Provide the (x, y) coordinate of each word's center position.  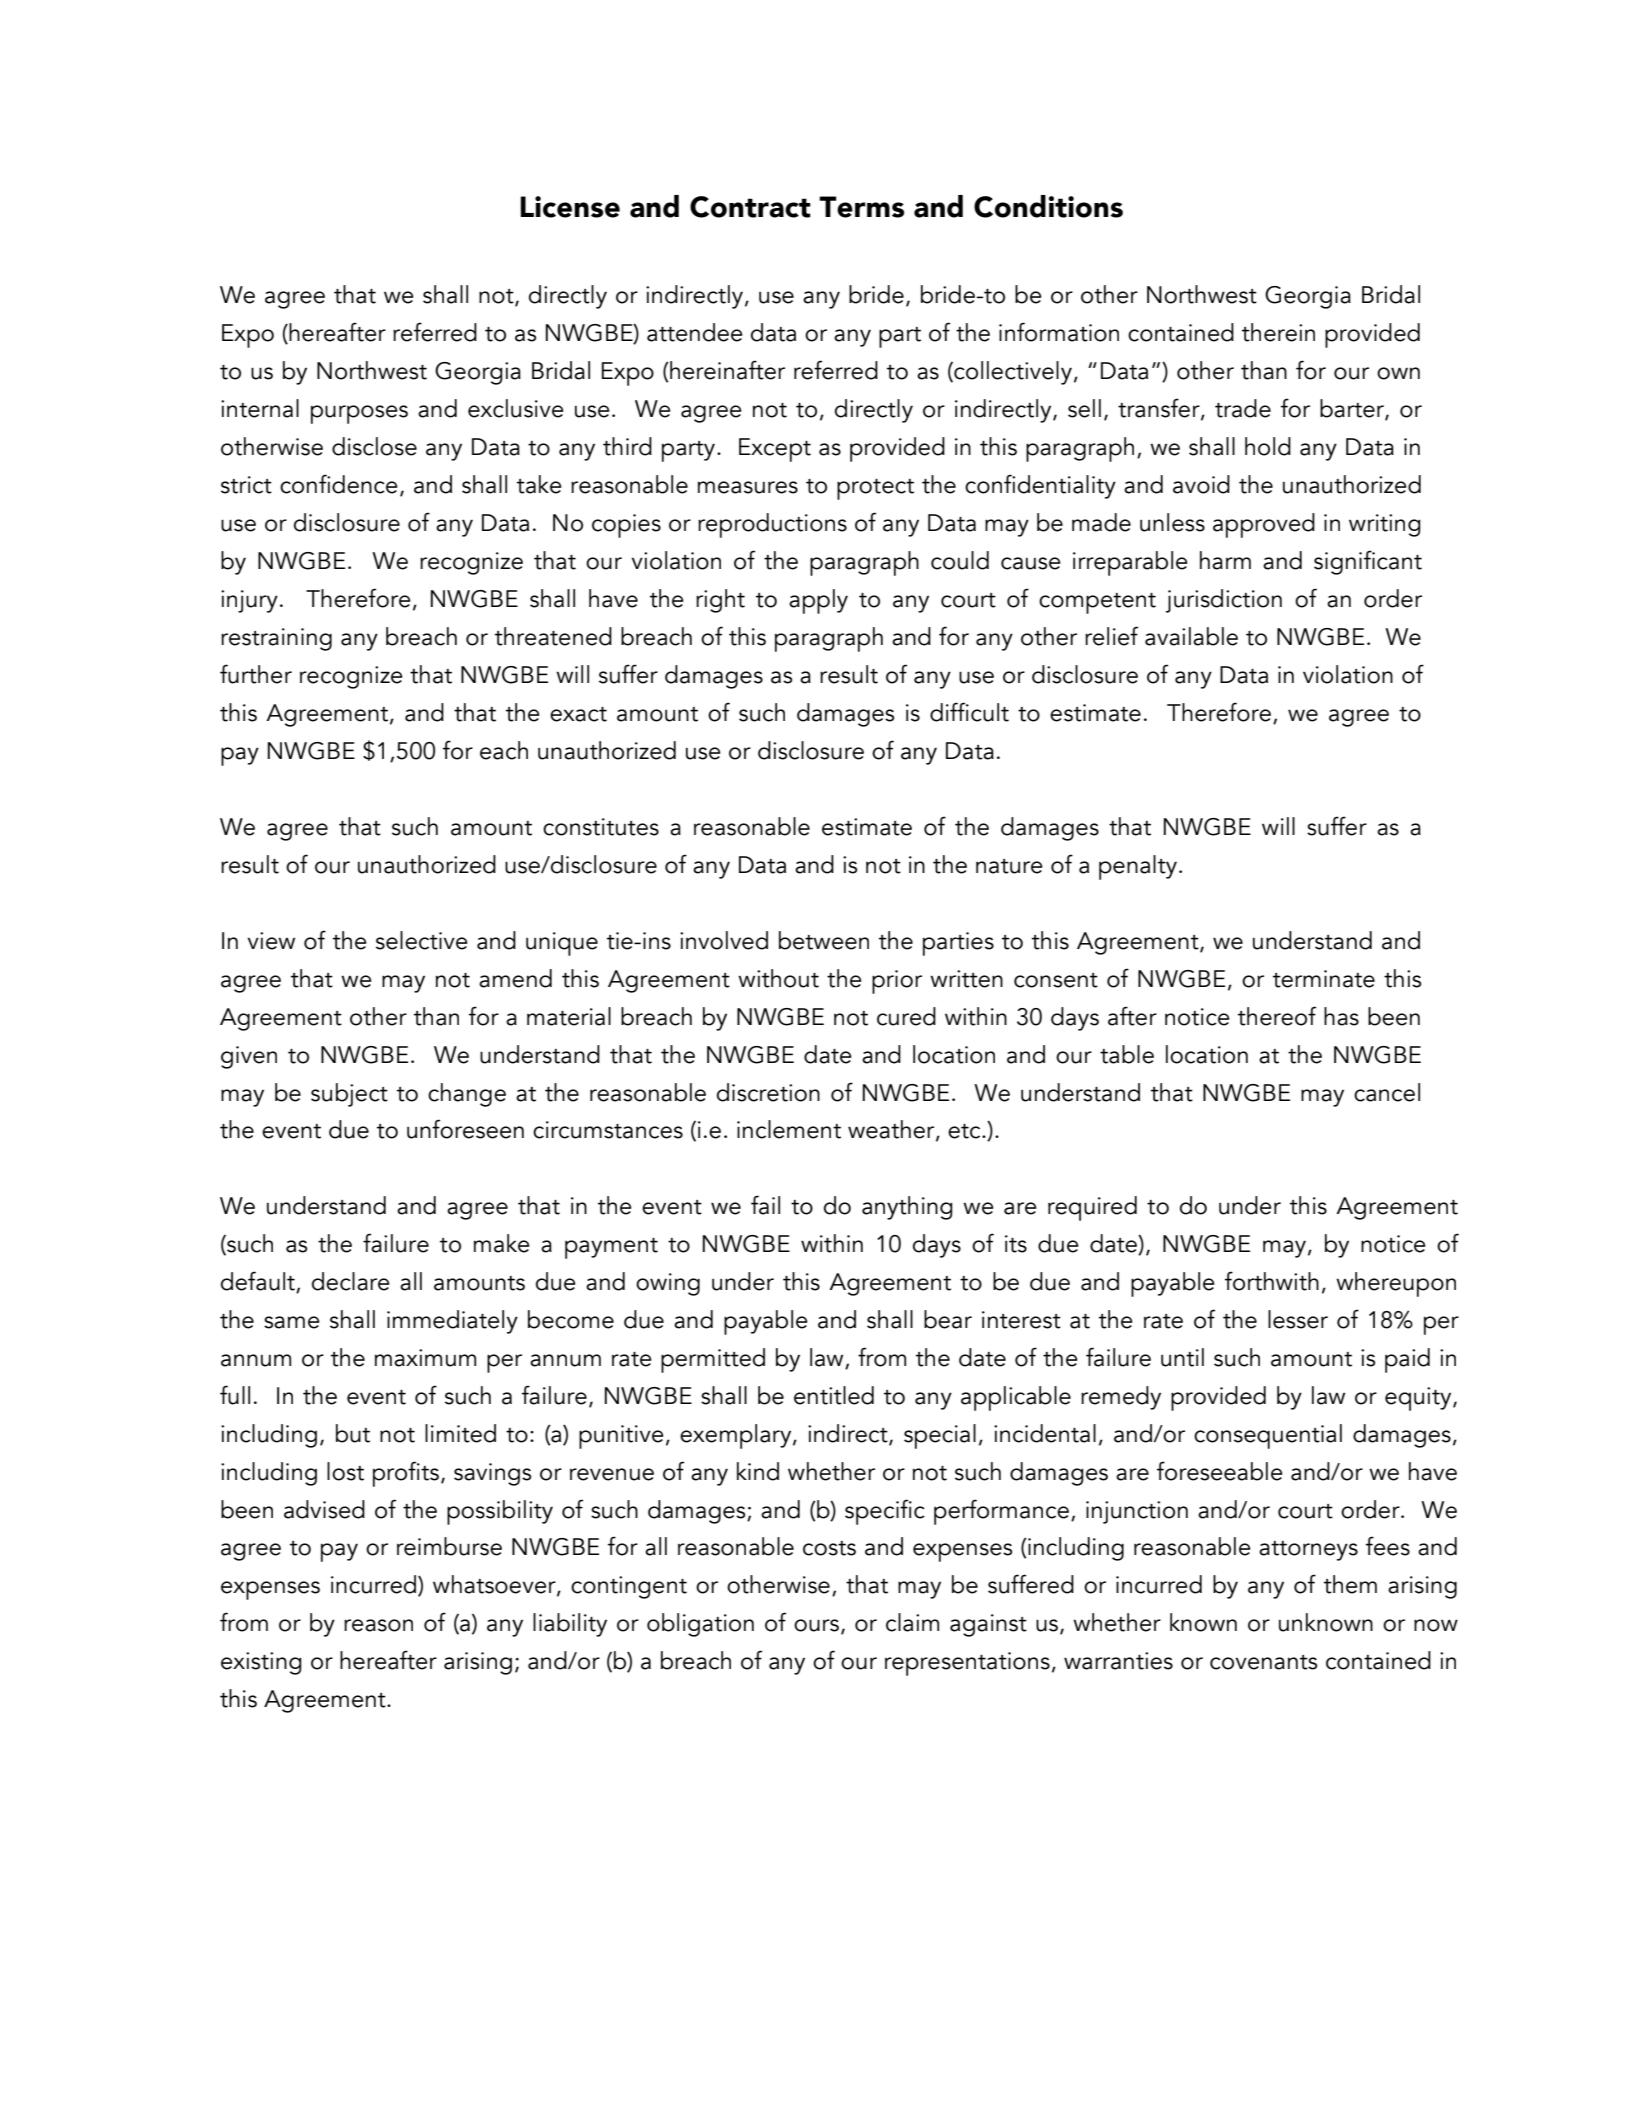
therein (1278, 332)
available (1191, 636)
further (256, 674)
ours (816, 1625)
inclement (789, 1129)
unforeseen (465, 1129)
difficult (969, 712)
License (570, 207)
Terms (861, 207)
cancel (1387, 1092)
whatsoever (495, 1585)
